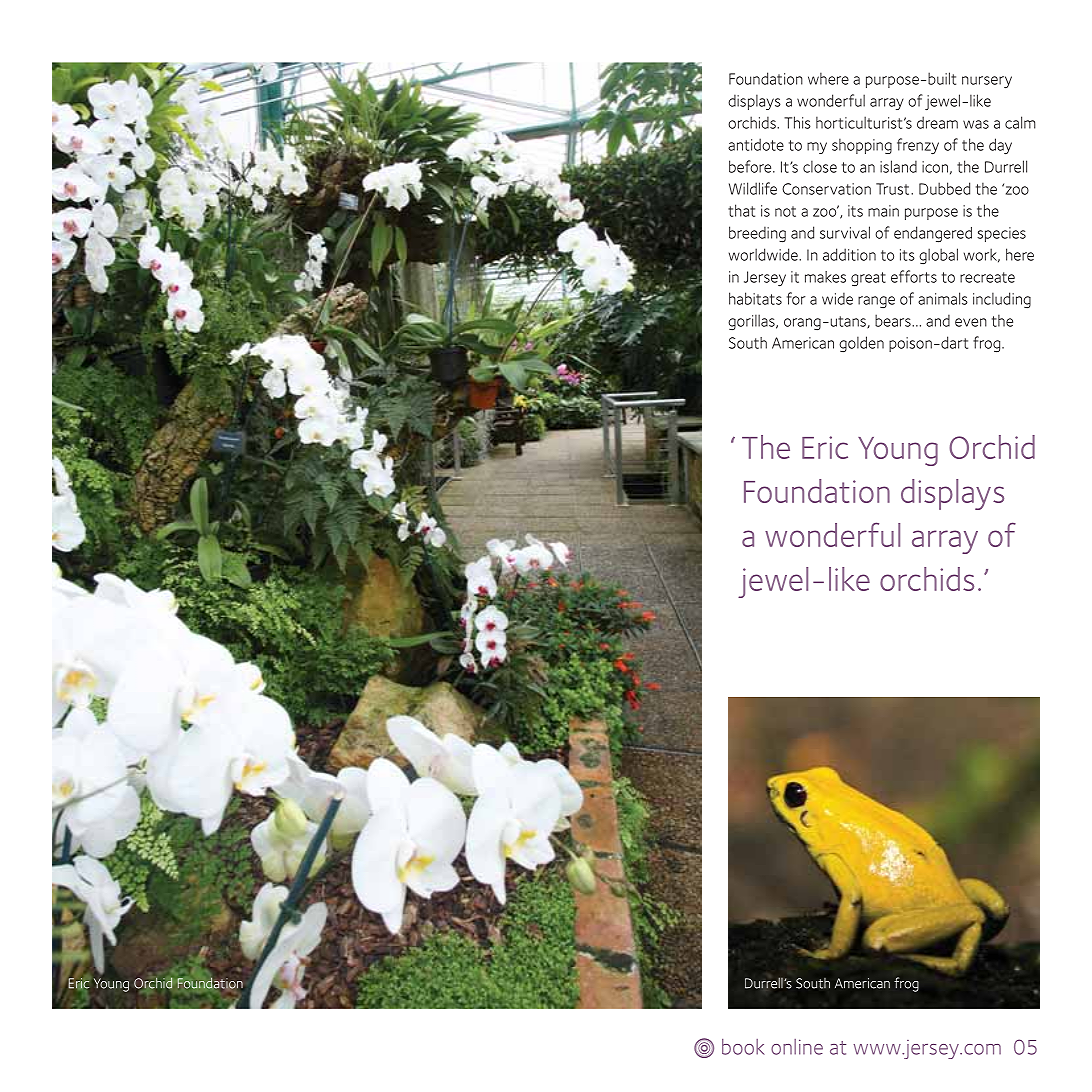  Describe the element at coordinates (797, 122) in the screenshot. I see `This` at that location.
